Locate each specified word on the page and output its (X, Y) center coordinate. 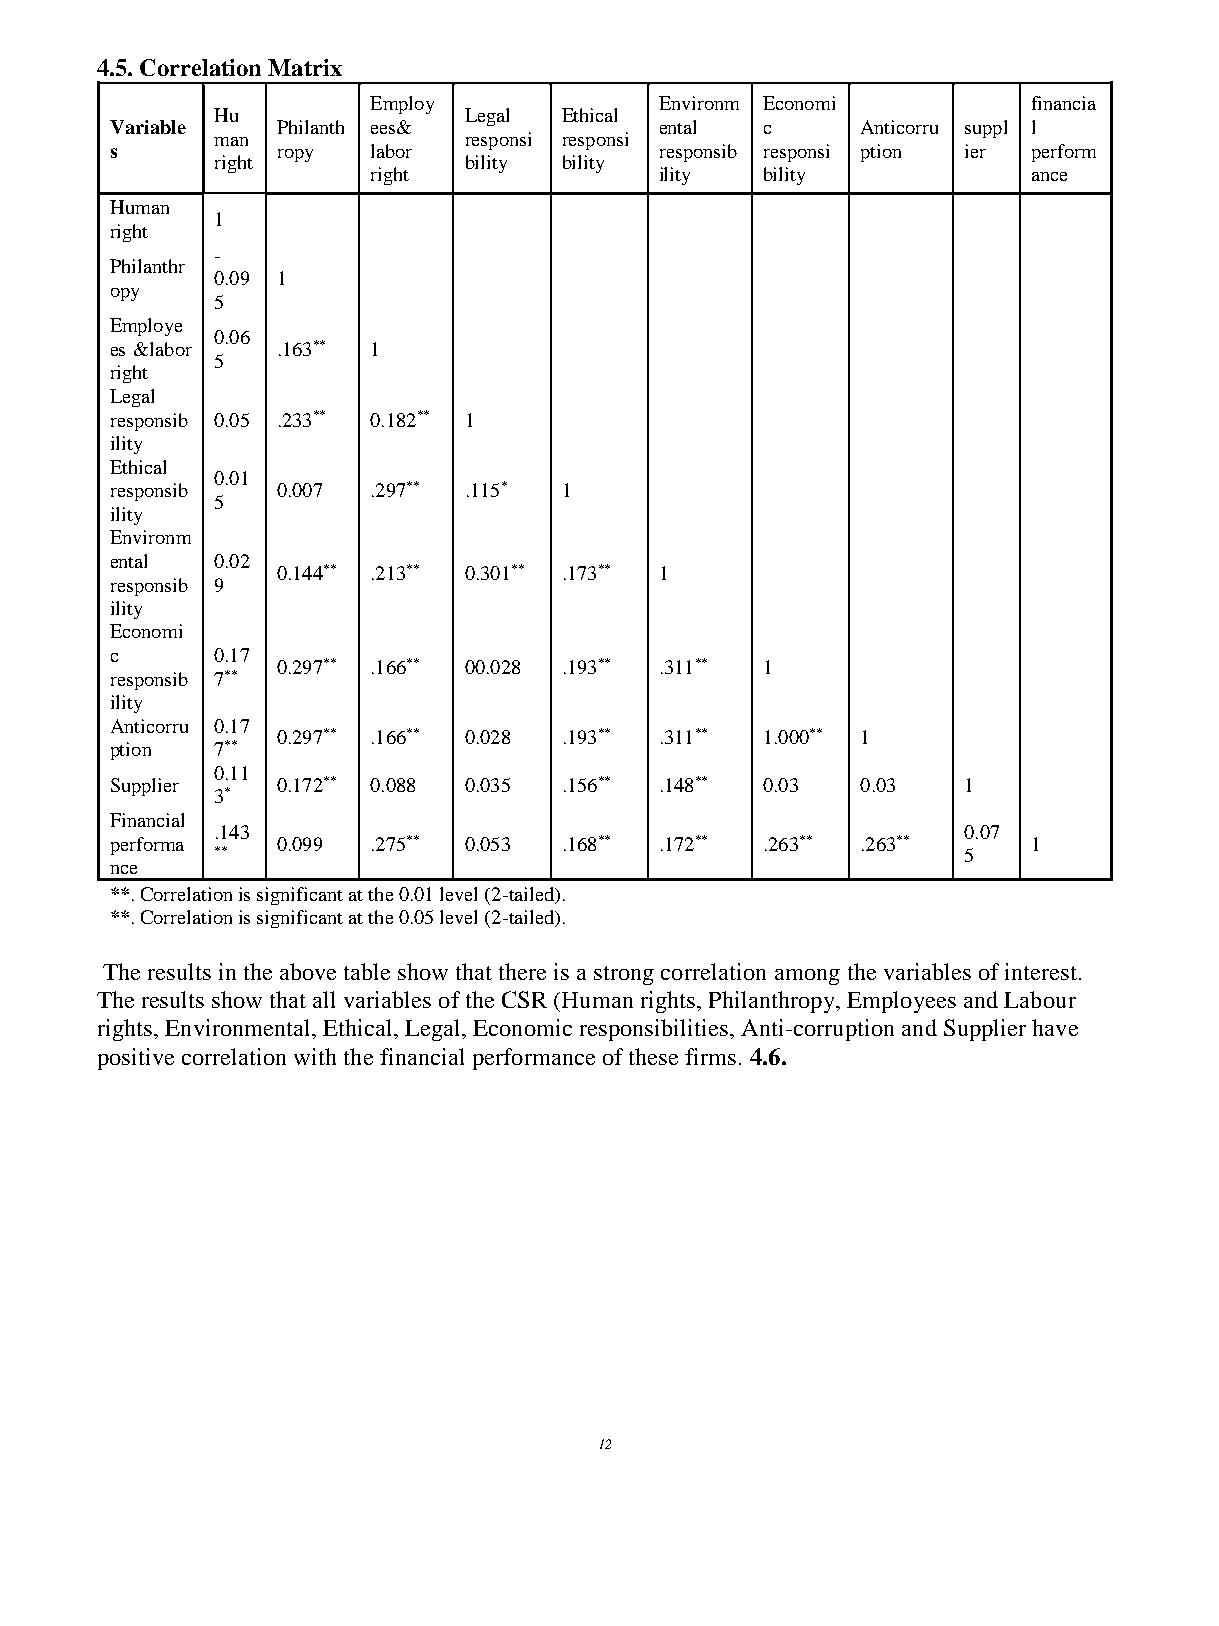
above (308, 971)
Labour (1040, 999)
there (522, 971)
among (807, 977)
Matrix (305, 67)
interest (1041, 971)
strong (624, 975)
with (315, 1056)
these (653, 1056)
